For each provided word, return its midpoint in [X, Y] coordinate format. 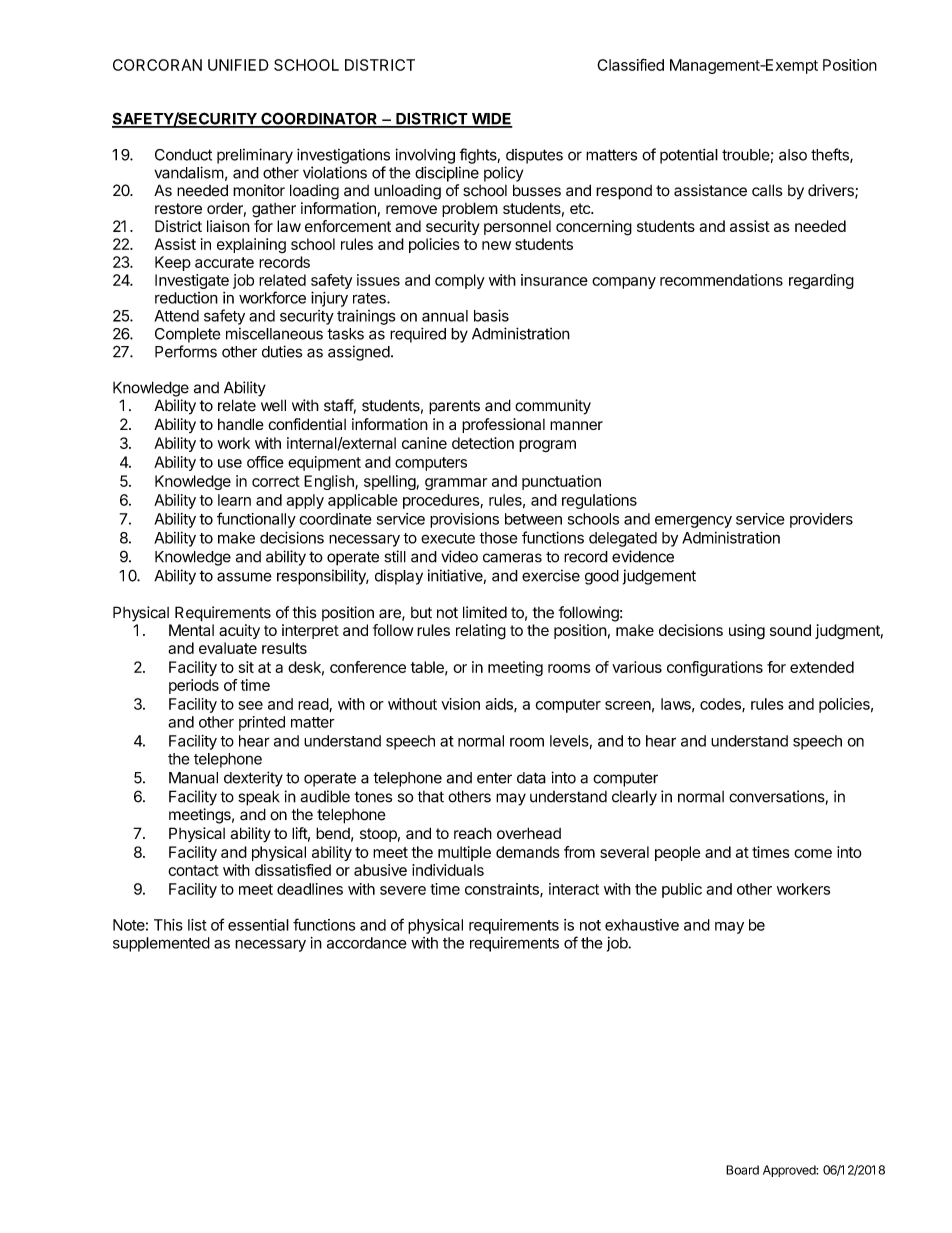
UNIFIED [238, 65]
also [793, 155]
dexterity [253, 779]
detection [483, 443]
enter [494, 778]
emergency [693, 522]
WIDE [491, 120]
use [230, 463]
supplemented [161, 944]
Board [742, 1170]
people [678, 853]
